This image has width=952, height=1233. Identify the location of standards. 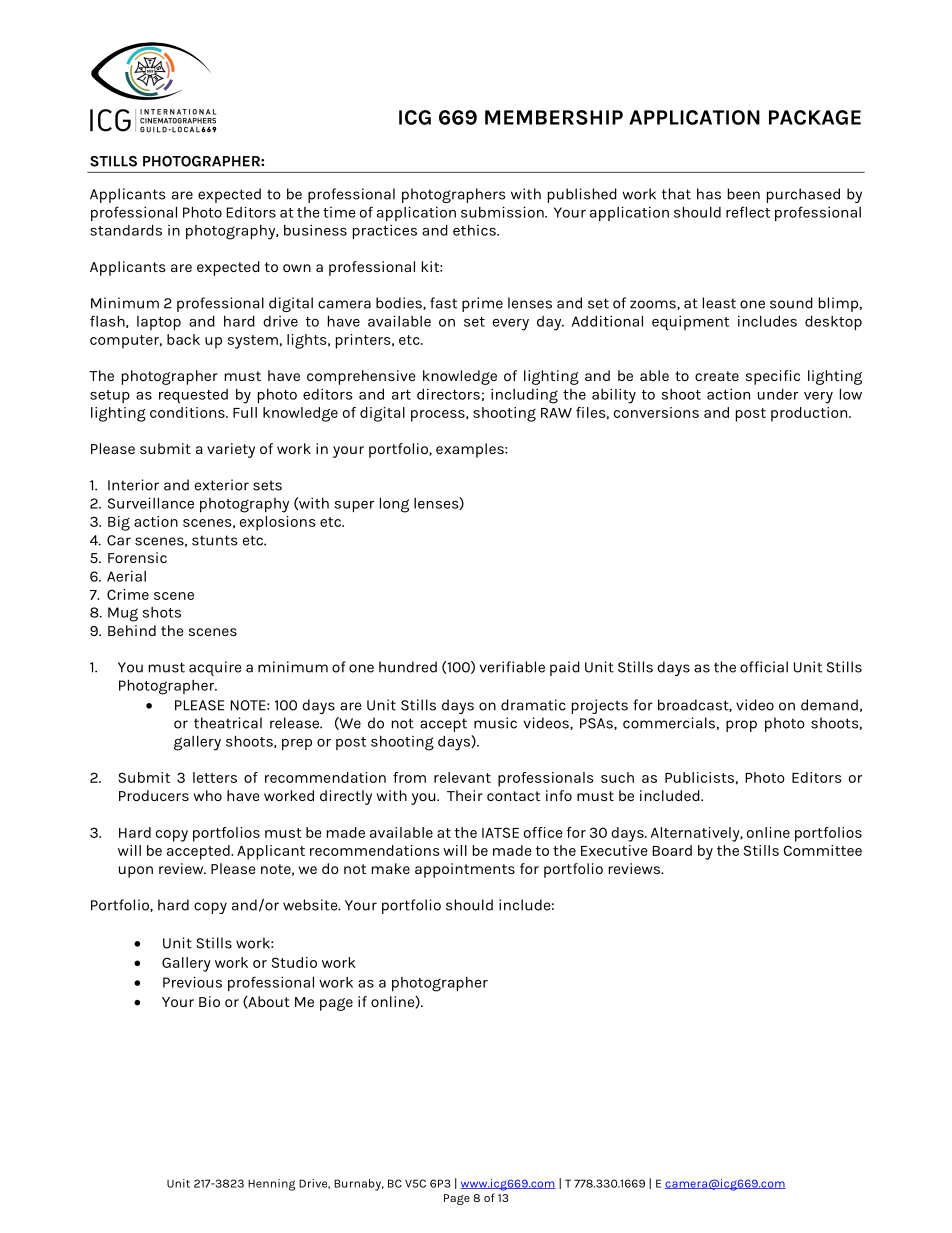
(126, 230).
